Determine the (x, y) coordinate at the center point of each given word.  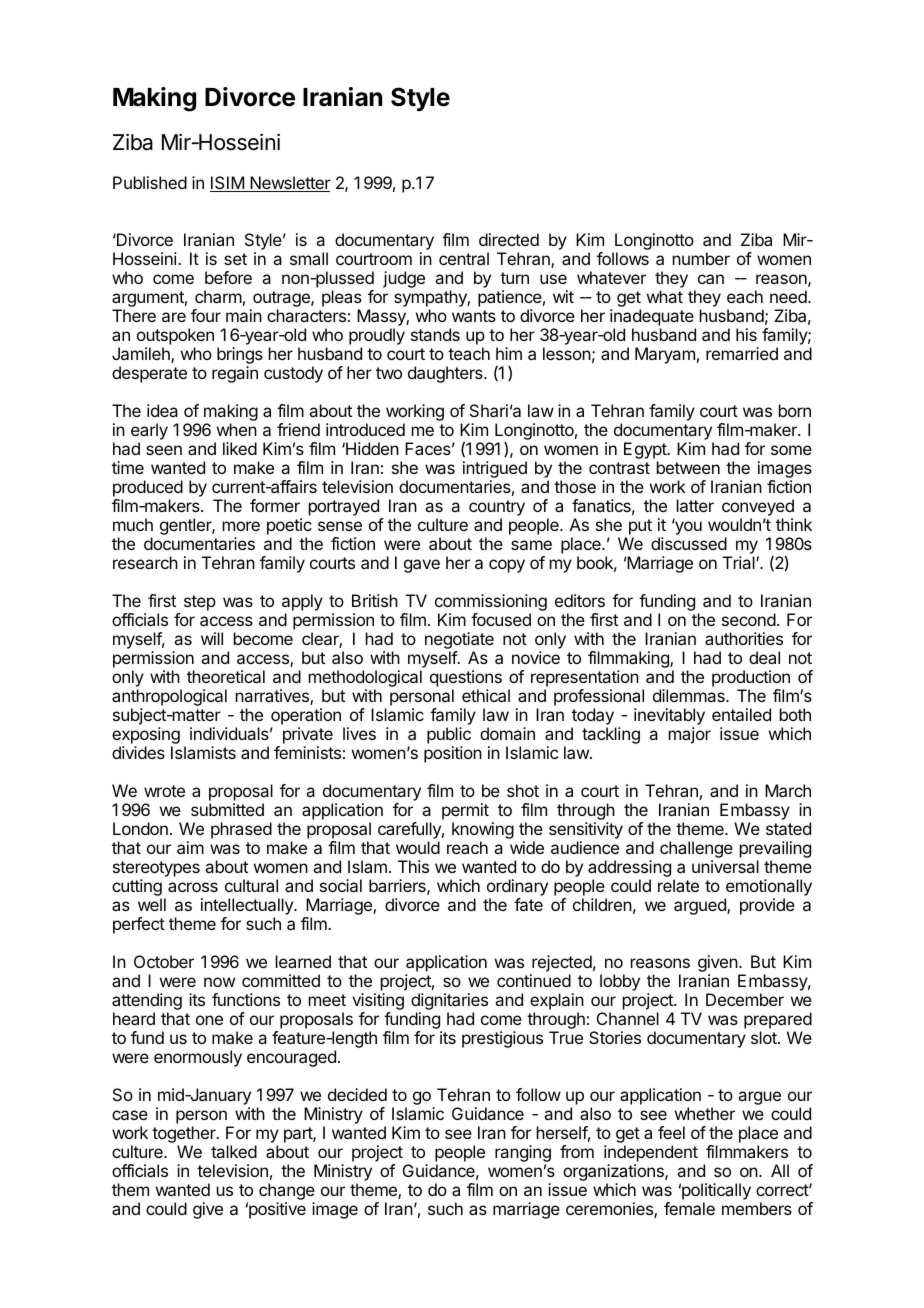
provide (767, 906)
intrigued (495, 471)
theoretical (226, 676)
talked (234, 1151)
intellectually (248, 908)
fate (528, 904)
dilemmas (690, 695)
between (688, 467)
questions (466, 678)
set (235, 259)
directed (509, 239)
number (701, 258)
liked (240, 448)
